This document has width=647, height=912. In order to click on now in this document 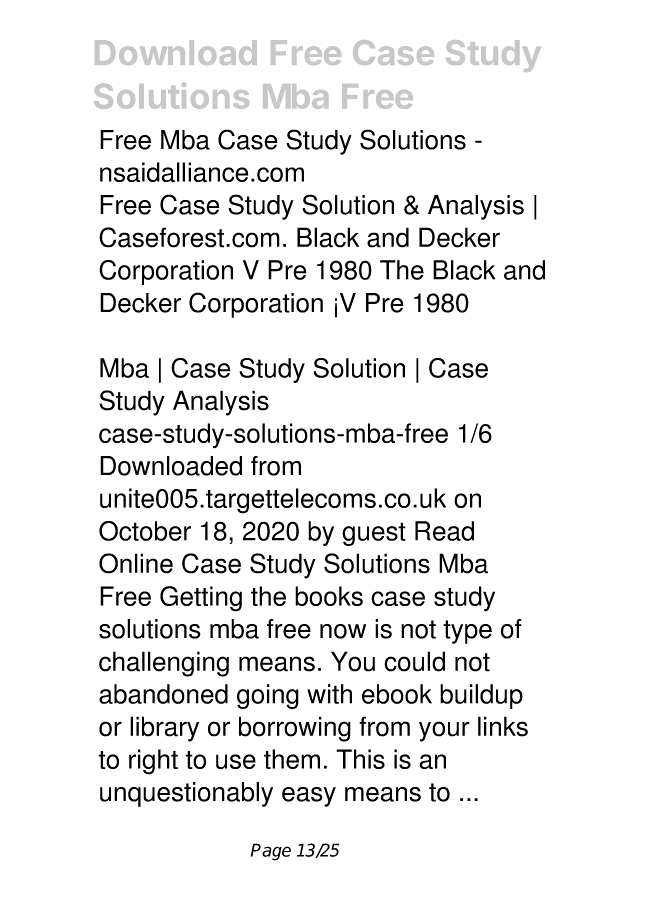, I will do `click(343, 631)`.
